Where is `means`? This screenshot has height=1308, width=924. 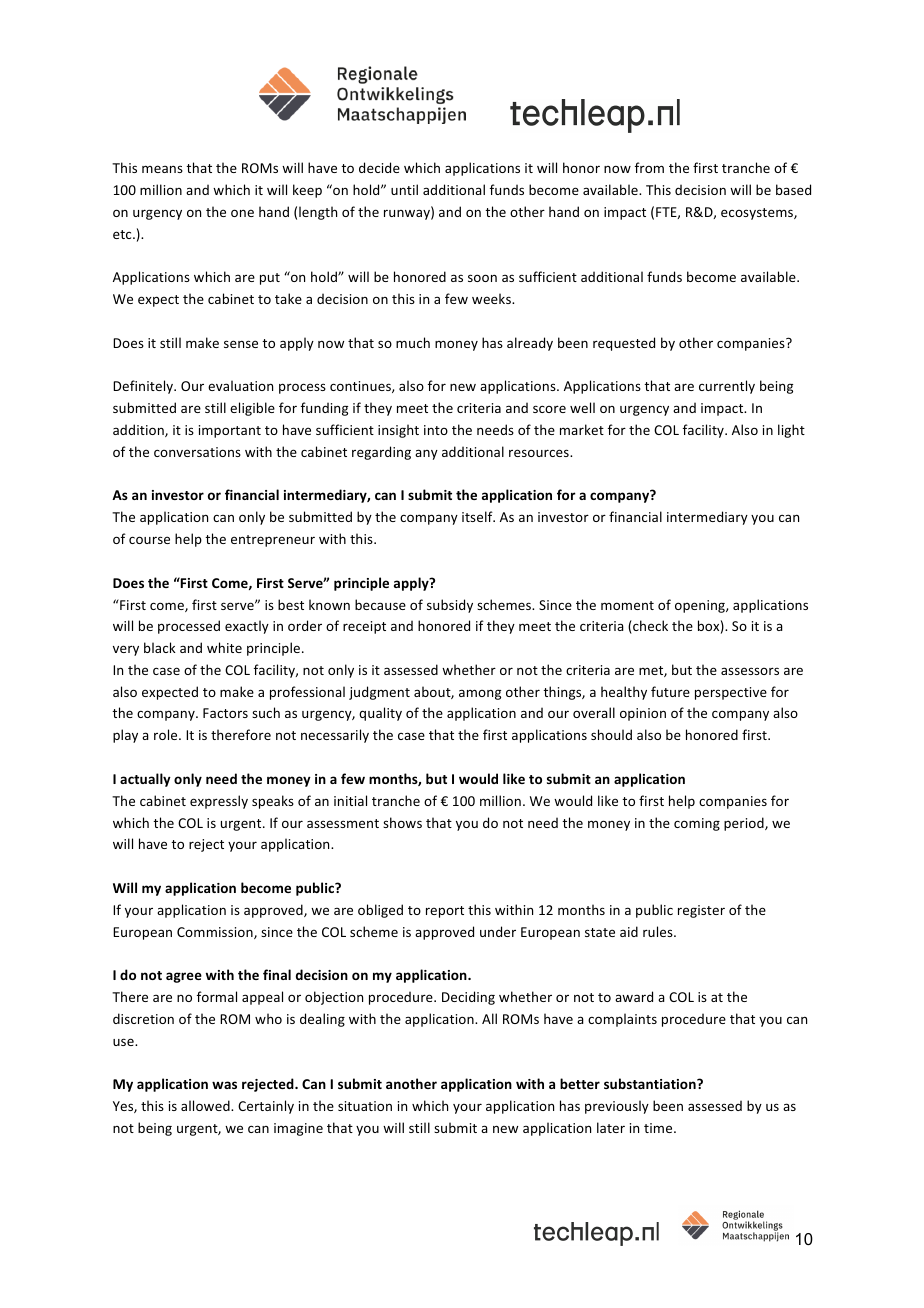
means is located at coordinates (162, 169).
